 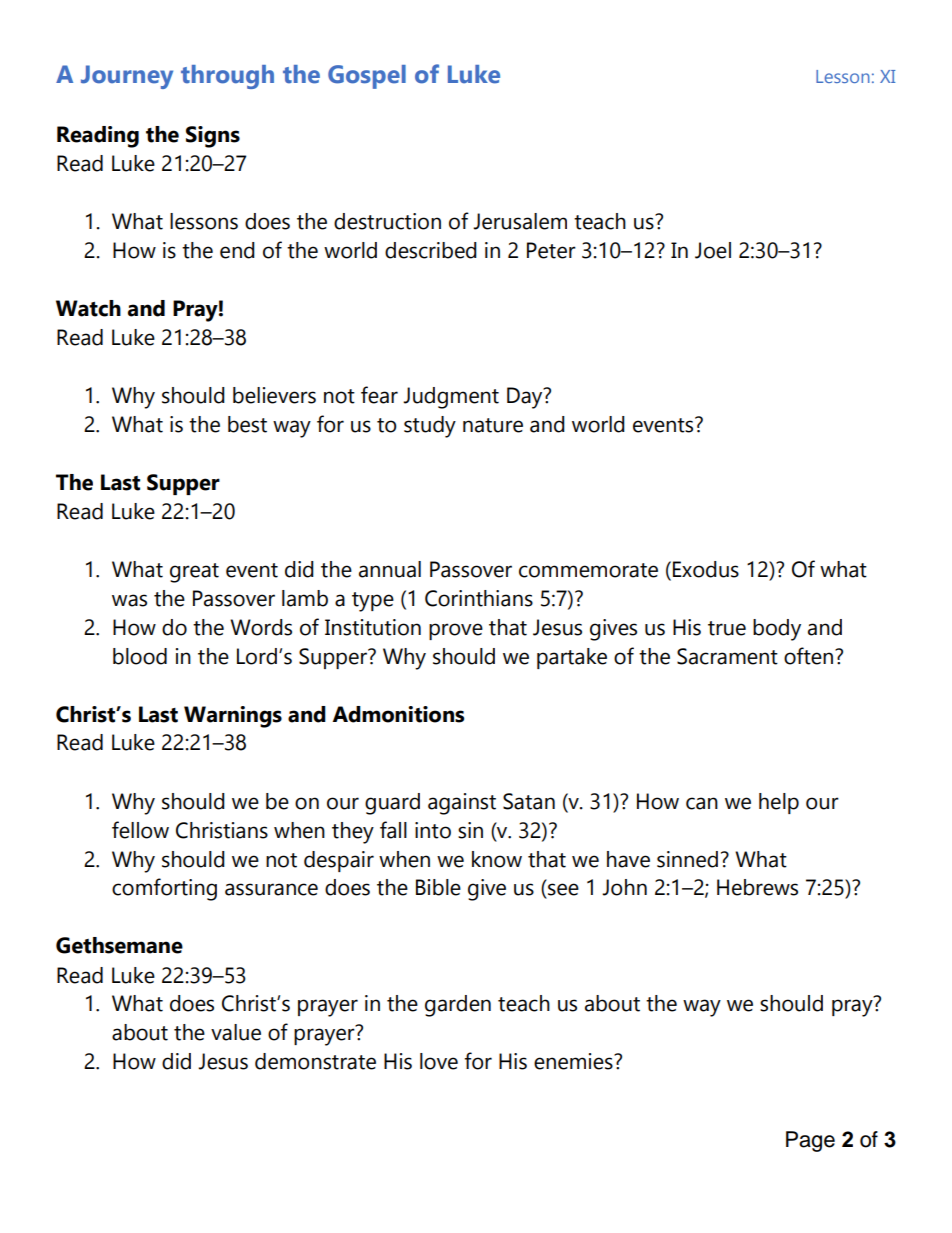 I want to click on Signs, so click(x=213, y=137).
